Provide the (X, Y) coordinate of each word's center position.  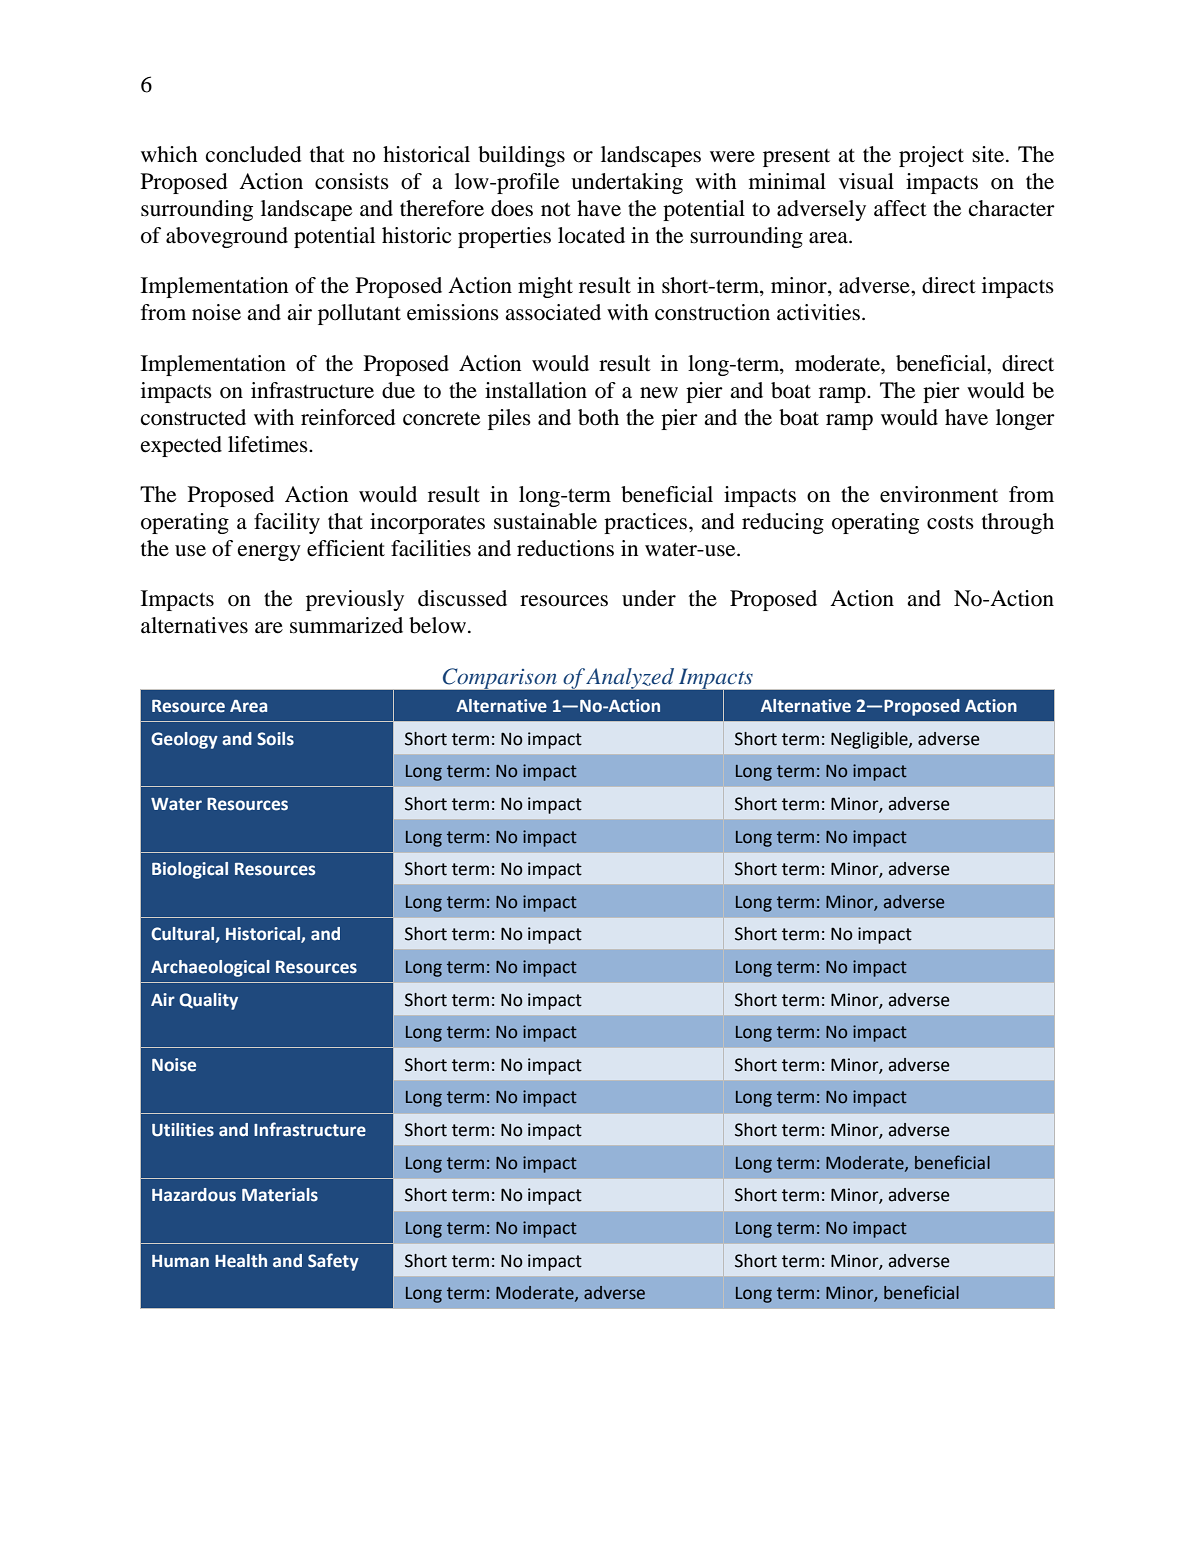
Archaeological (210, 968)
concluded (254, 154)
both (598, 417)
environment (939, 494)
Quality (208, 1001)
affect (900, 208)
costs (950, 523)
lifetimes (269, 444)
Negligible (870, 740)
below (437, 625)
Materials (280, 1195)
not (556, 210)
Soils (275, 739)
